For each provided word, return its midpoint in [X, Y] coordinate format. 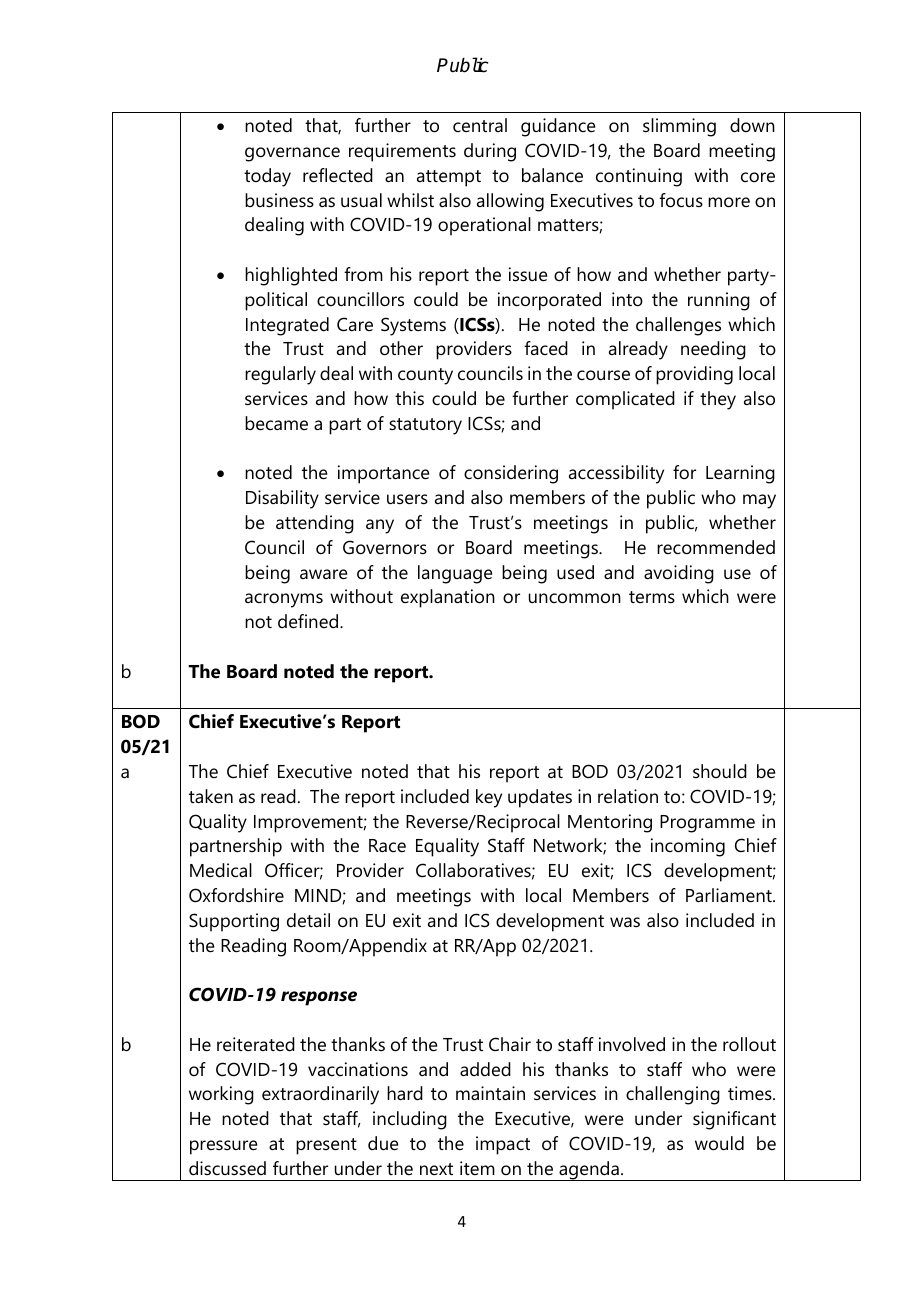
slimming [679, 127]
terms [652, 597]
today [267, 177]
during [490, 152]
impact [503, 1145]
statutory [425, 426]
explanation [448, 598]
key [489, 798]
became [276, 423]
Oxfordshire [236, 895]
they [718, 400]
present [326, 1146]
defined [308, 621]
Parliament [730, 895]
